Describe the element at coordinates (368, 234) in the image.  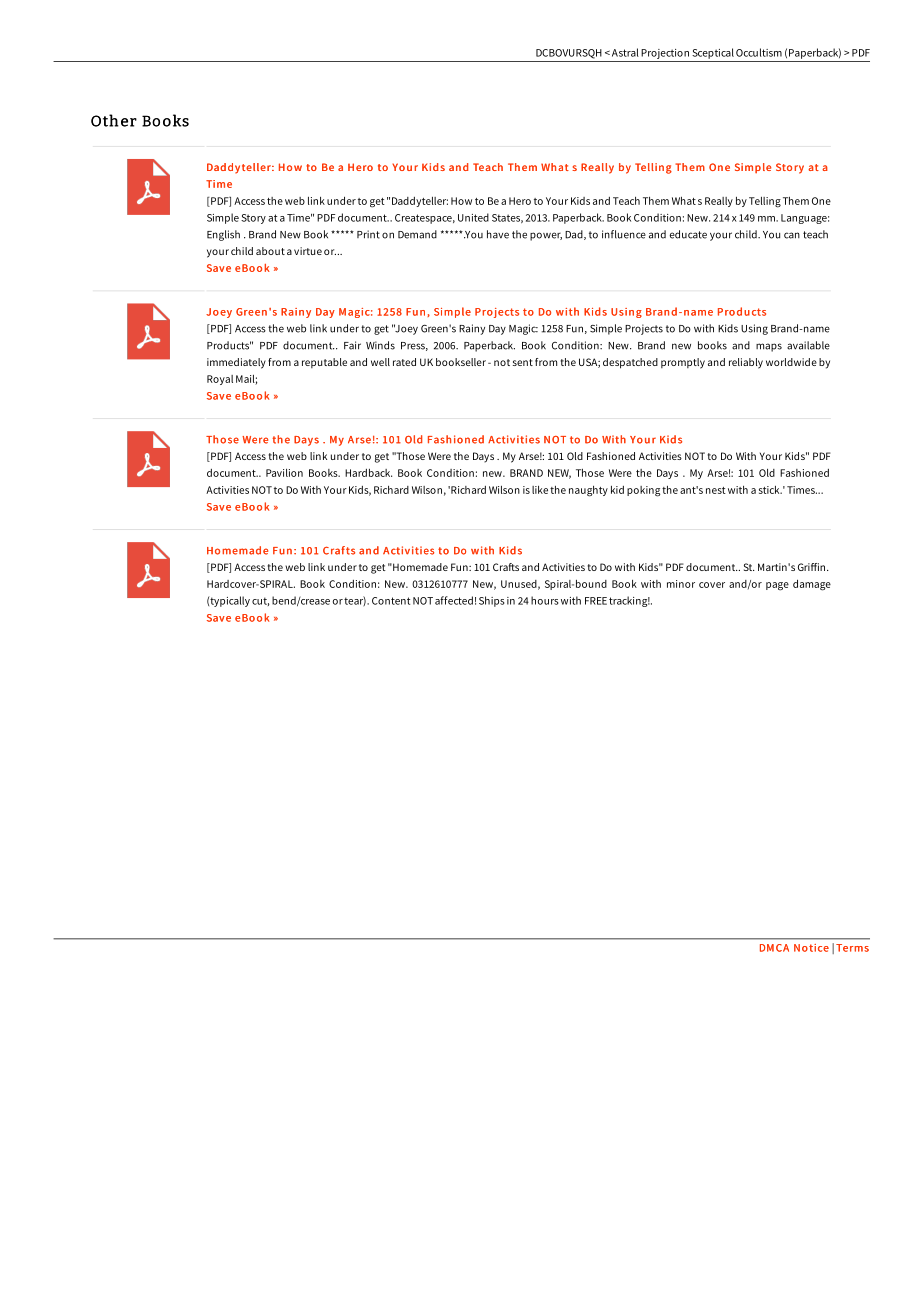
I see `Print` at that location.
